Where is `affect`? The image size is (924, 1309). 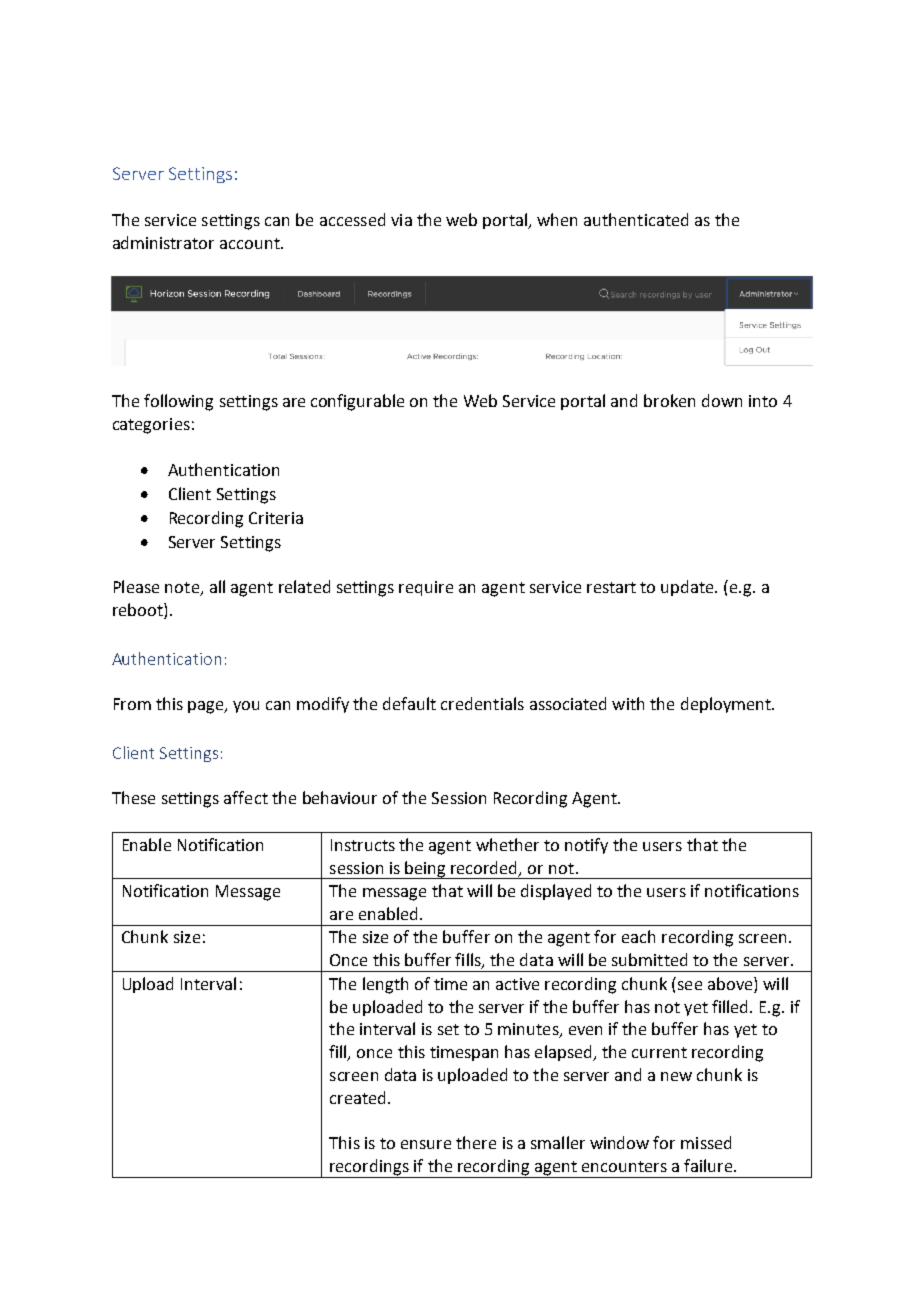 affect is located at coordinates (246, 797).
